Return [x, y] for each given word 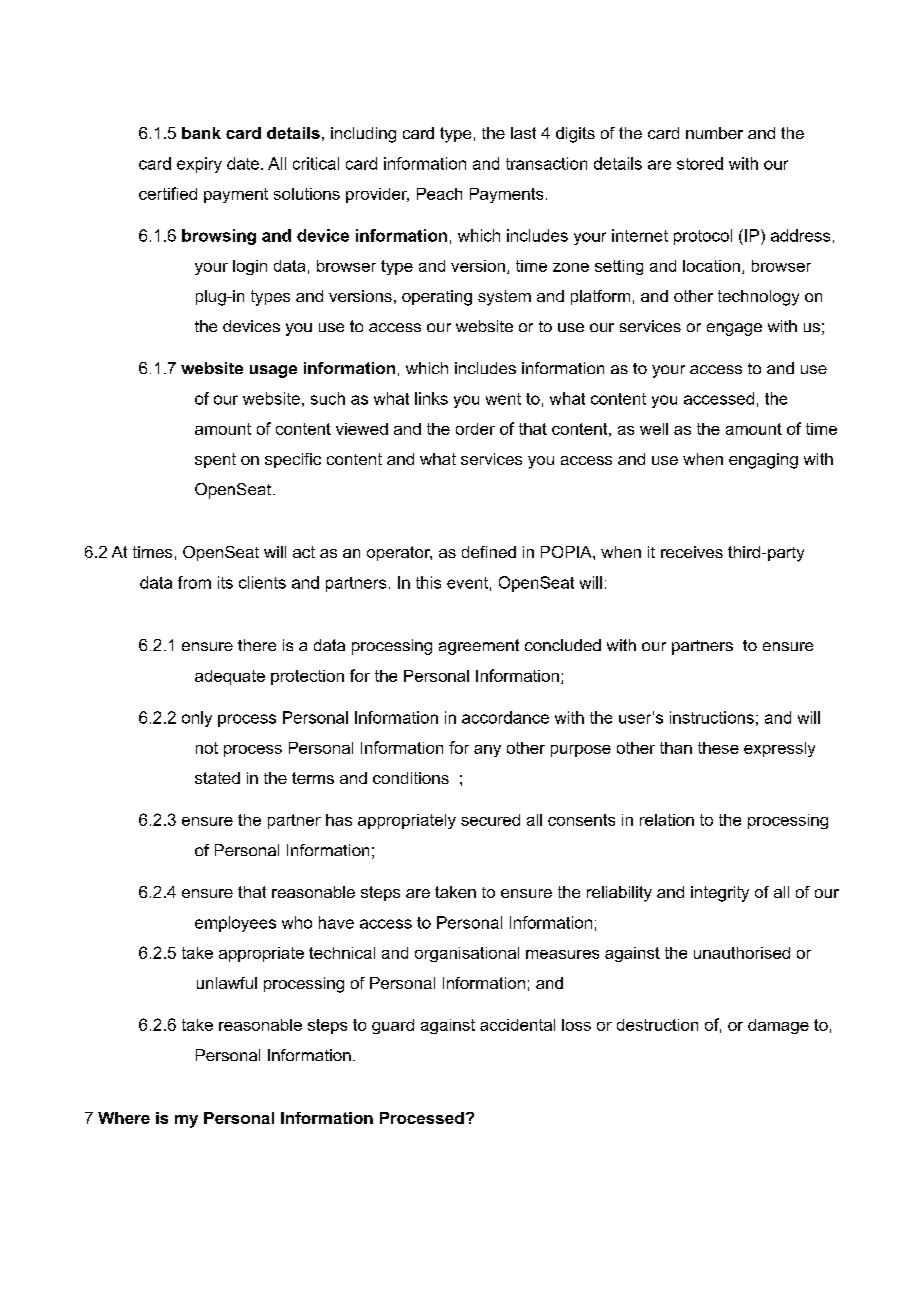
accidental [517, 1025]
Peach [439, 194]
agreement [479, 647]
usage [273, 371]
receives [692, 552]
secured [490, 820]
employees [235, 924]
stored [700, 163]
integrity [720, 894]
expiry [199, 165]
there [257, 645]
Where [124, 1118]
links [431, 398]
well [654, 429]
